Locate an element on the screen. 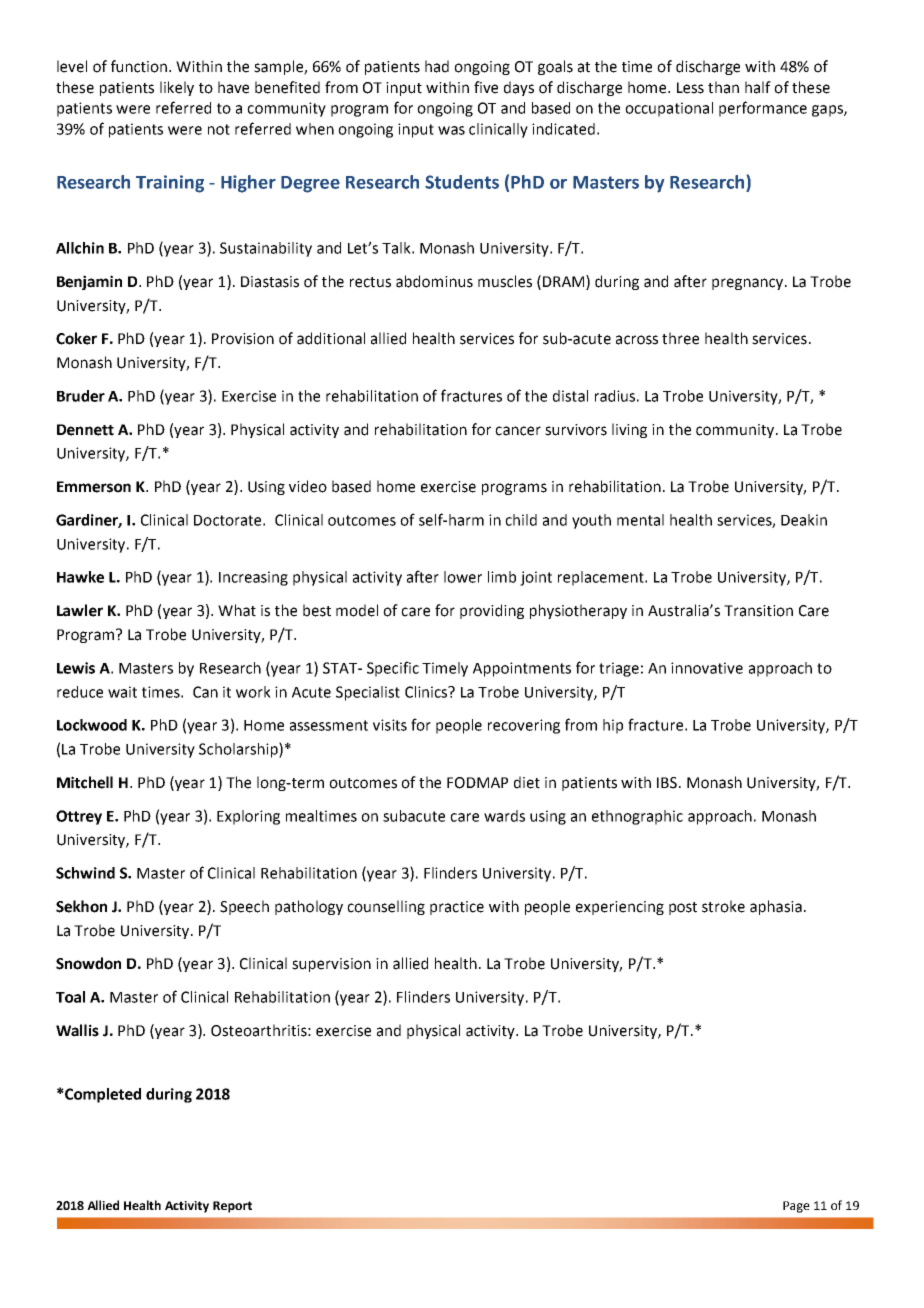 The width and height of the screenshot is (924, 1308). Deakin is located at coordinates (804, 520).
